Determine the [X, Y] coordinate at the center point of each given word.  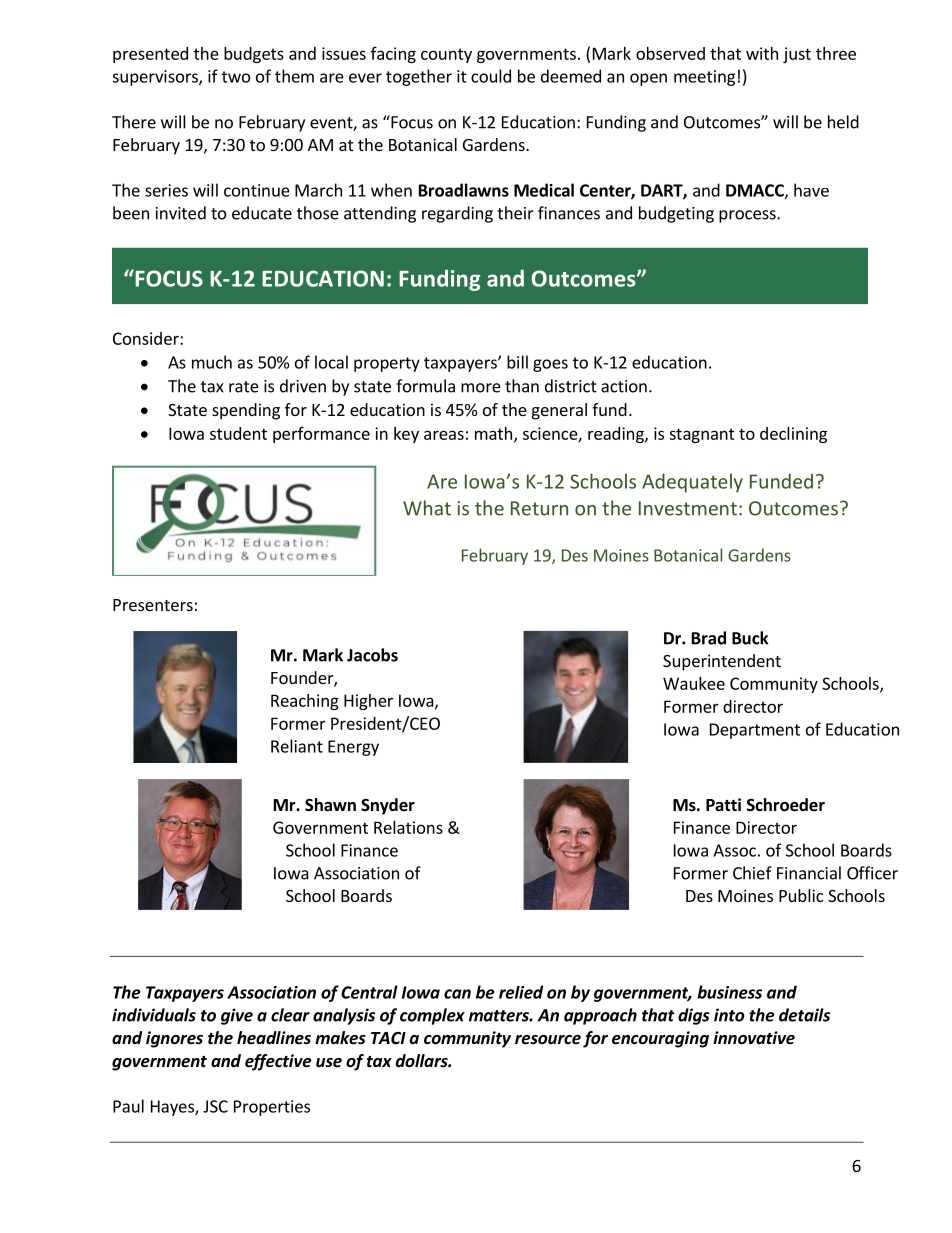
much [212, 362]
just [797, 55]
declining [793, 435]
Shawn [330, 805]
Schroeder [786, 805]
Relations [408, 827]
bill [517, 362]
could [491, 76]
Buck [750, 638]
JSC [215, 1106]
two [236, 77]
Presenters [153, 605]
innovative [754, 1037]
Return [539, 508]
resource [548, 1040]
